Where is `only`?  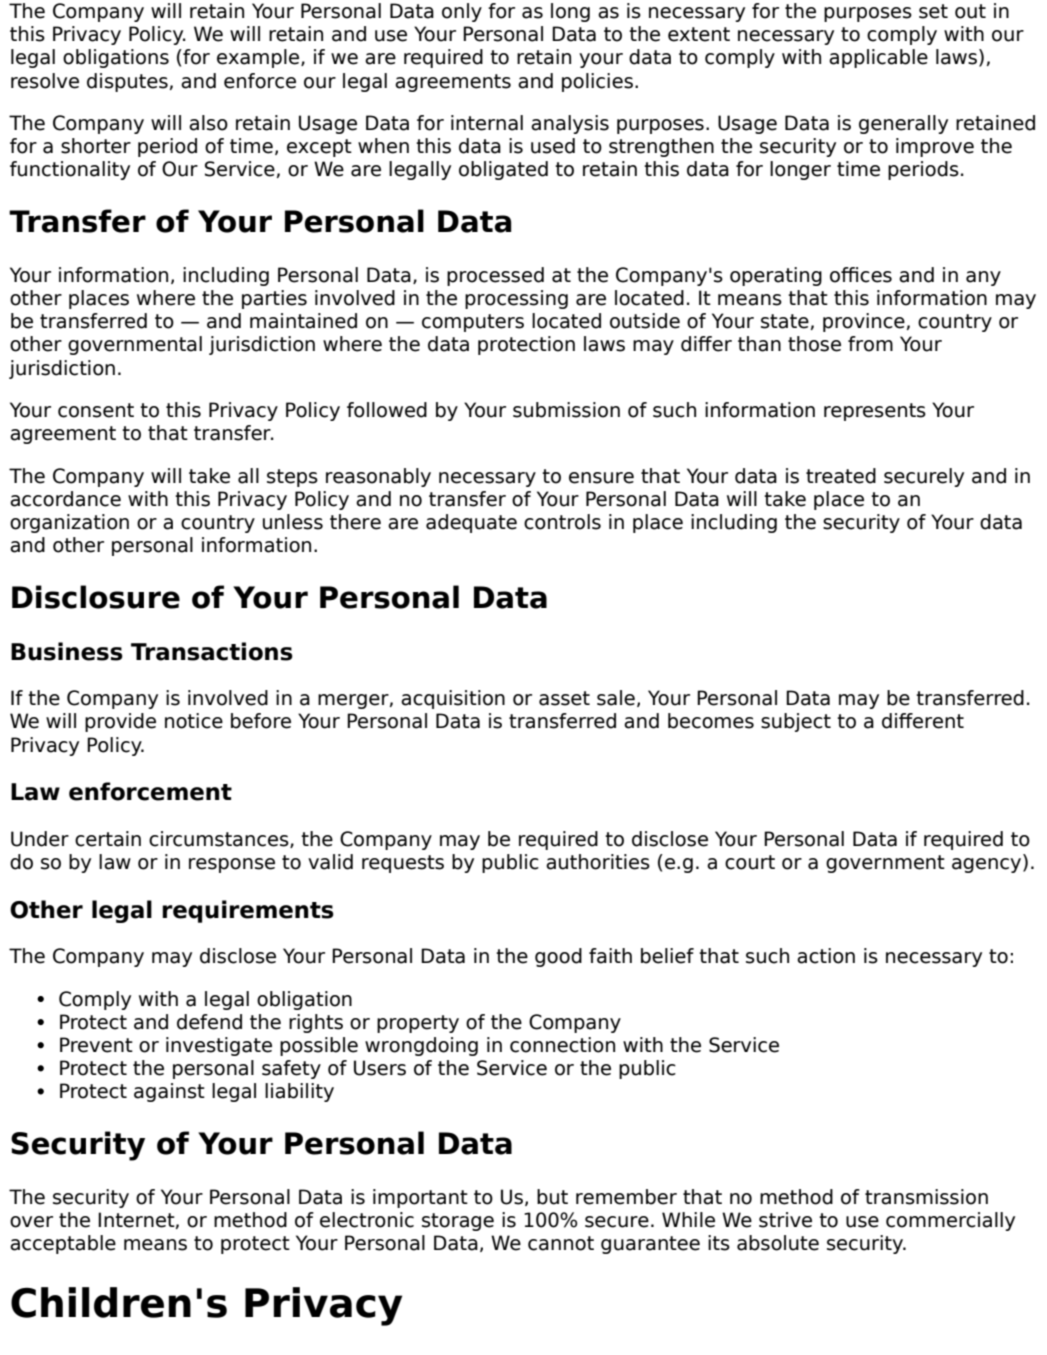
only is located at coordinates (462, 12).
